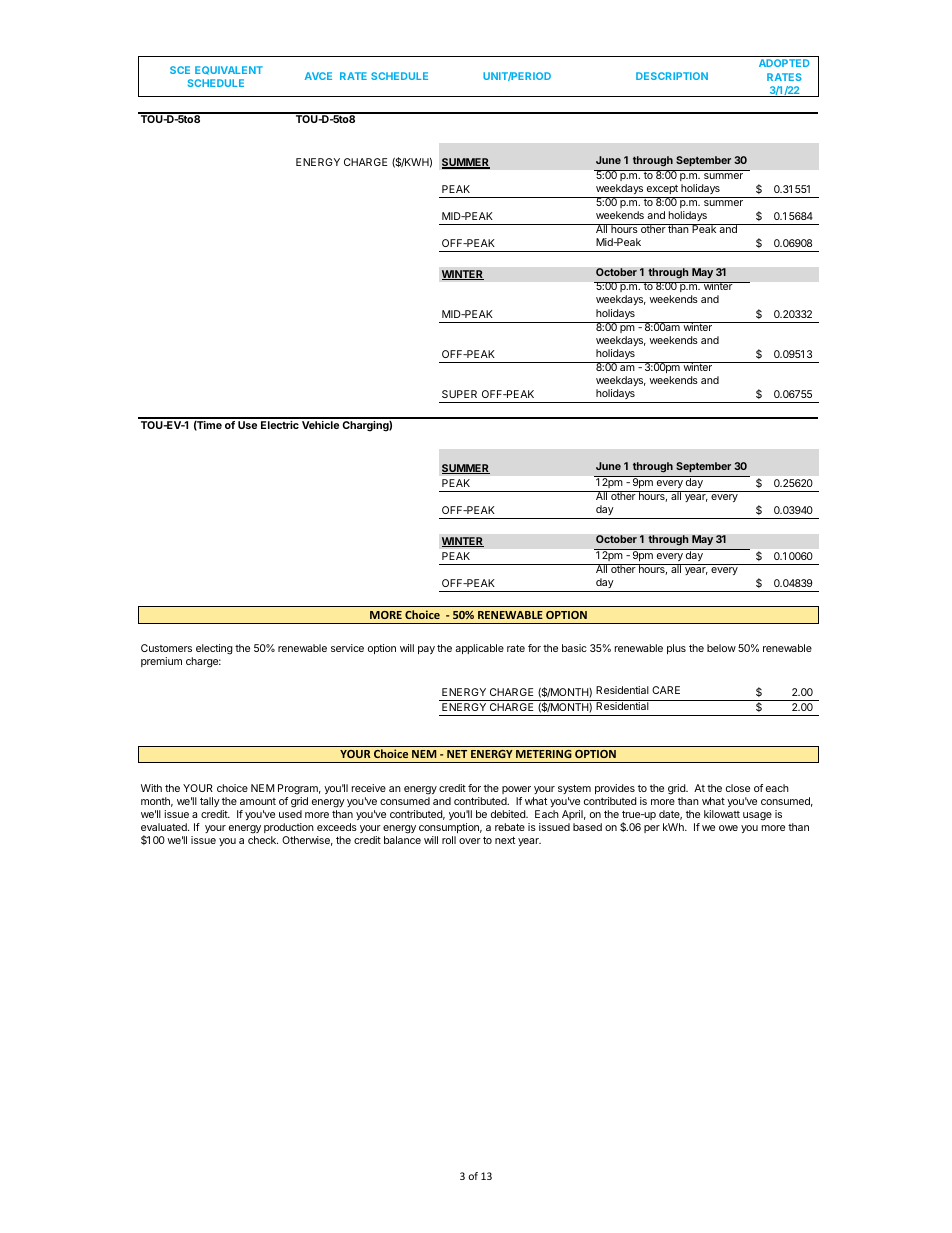  What do you see at coordinates (459, 394) in the document?
I see `SUPER` at bounding box center [459, 394].
